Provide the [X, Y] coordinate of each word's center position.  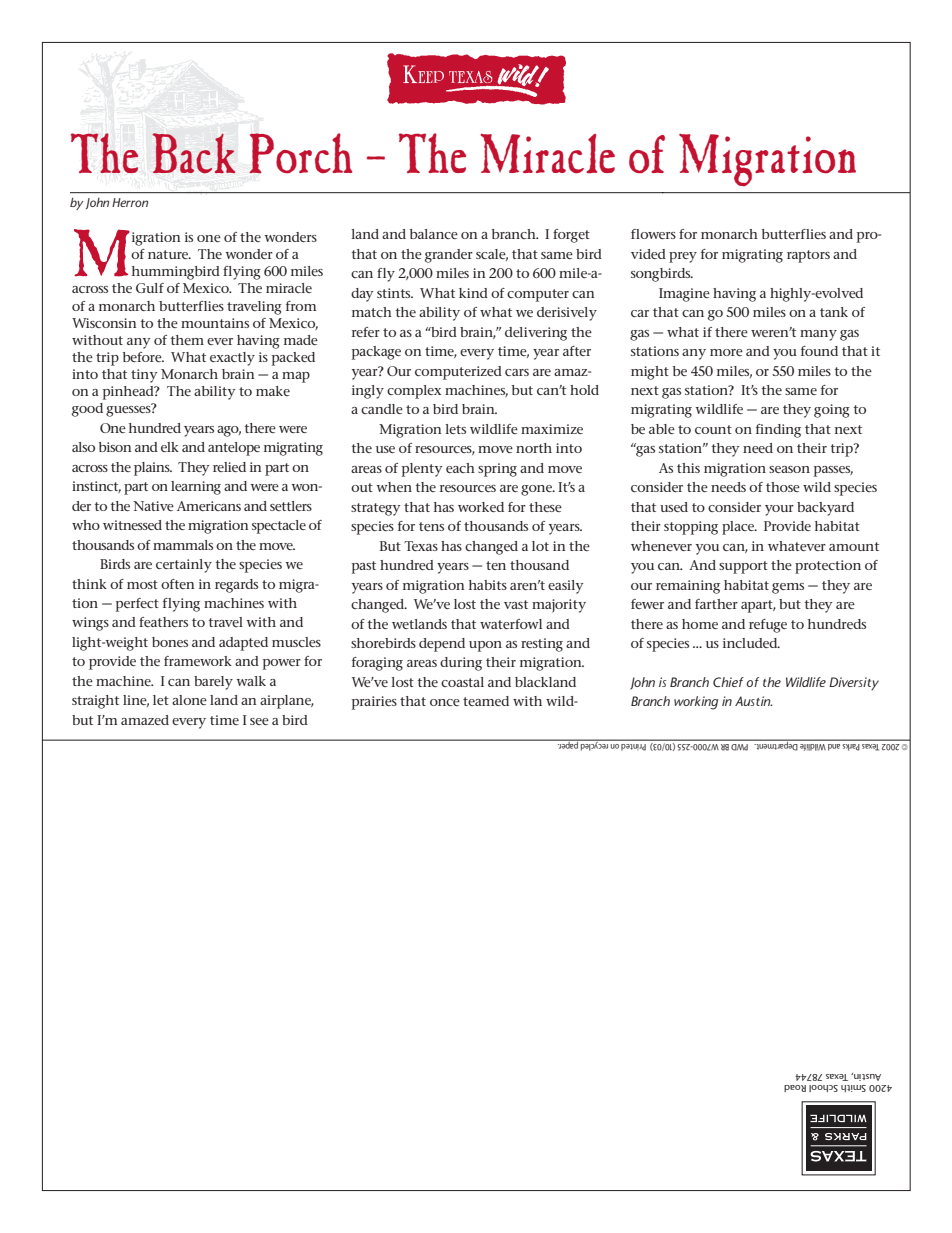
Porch [300, 153]
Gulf [150, 288]
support [743, 567]
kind [473, 293]
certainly [184, 566]
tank [834, 312]
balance [434, 234]
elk [170, 447]
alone [189, 700]
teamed [486, 701]
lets [455, 429]
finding [778, 431]
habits [488, 585]
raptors [808, 256]
